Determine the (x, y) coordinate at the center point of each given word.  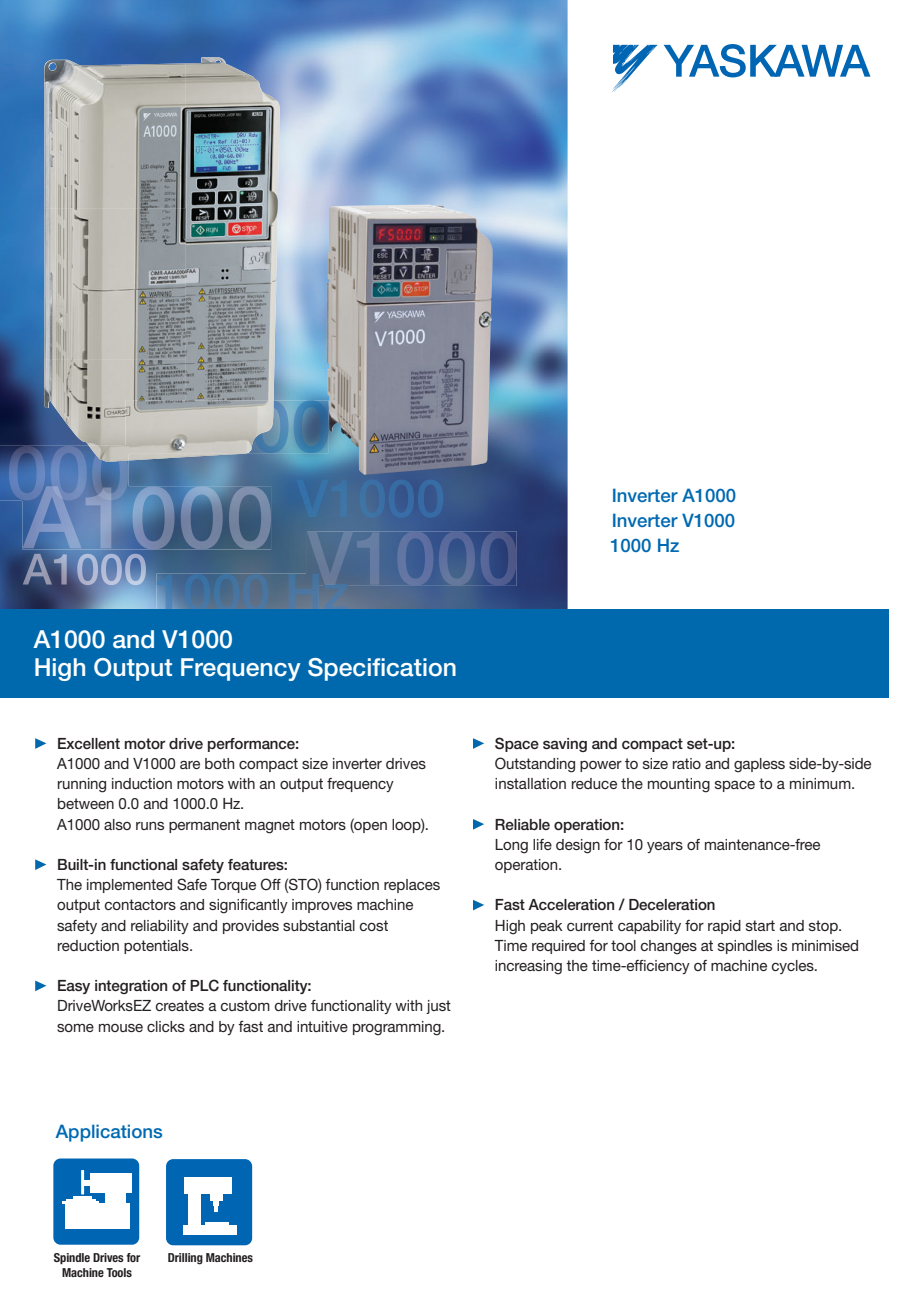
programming (398, 1028)
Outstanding (535, 765)
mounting (679, 785)
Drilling (185, 1259)
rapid (724, 927)
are (190, 765)
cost (374, 925)
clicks (166, 1026)
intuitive (322, 1026)
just (438, 1007)
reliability (160, 927)
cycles (794, 967)
